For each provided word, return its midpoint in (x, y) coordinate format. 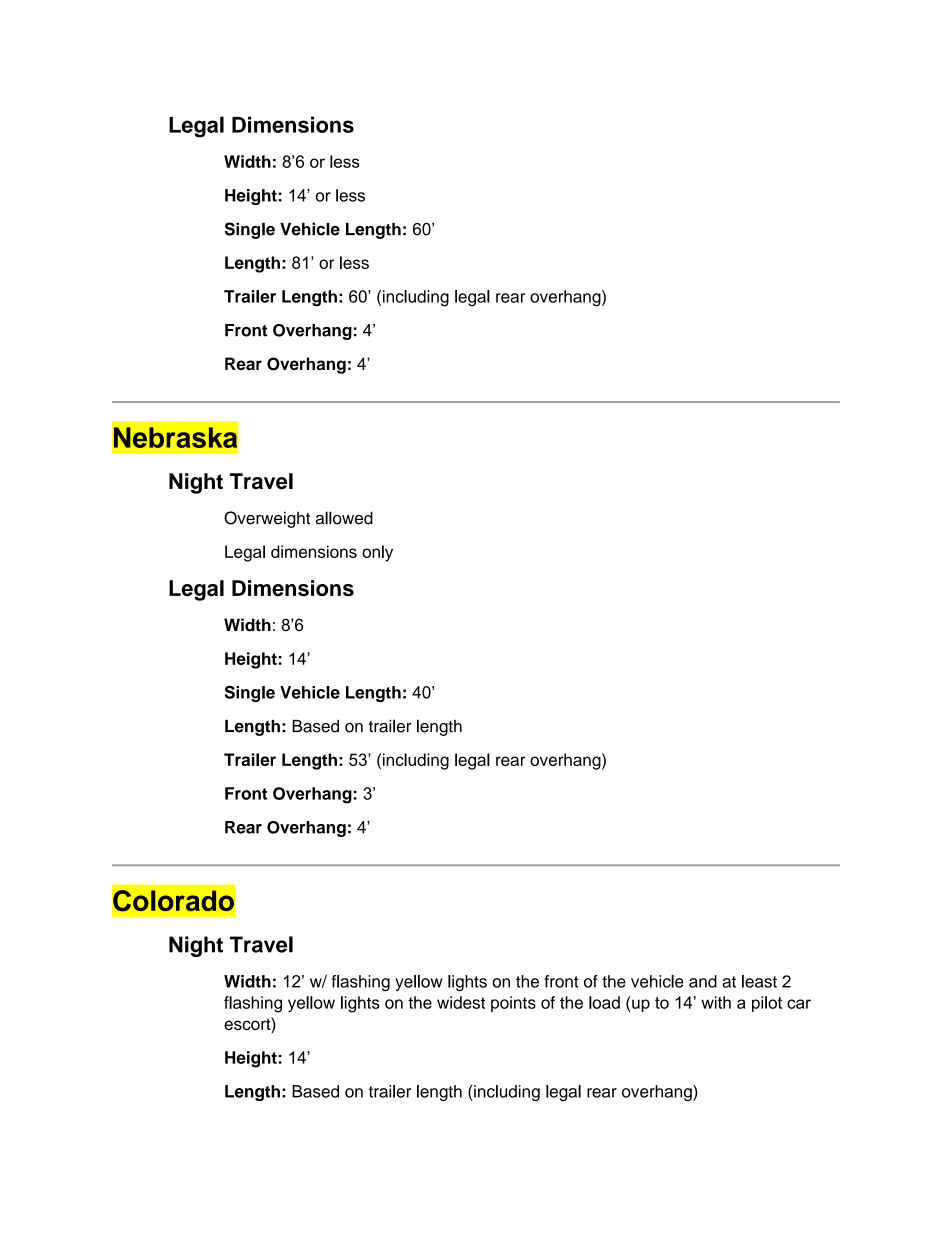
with (716, 1002)
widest (461, 1002)
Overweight (267, 519)
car (799, 1004)
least (759, 981)
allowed (344, 518)
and (703, 981)
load (604, 1002)
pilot (767, 1004)
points (513, 1004)
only (377, 553)
